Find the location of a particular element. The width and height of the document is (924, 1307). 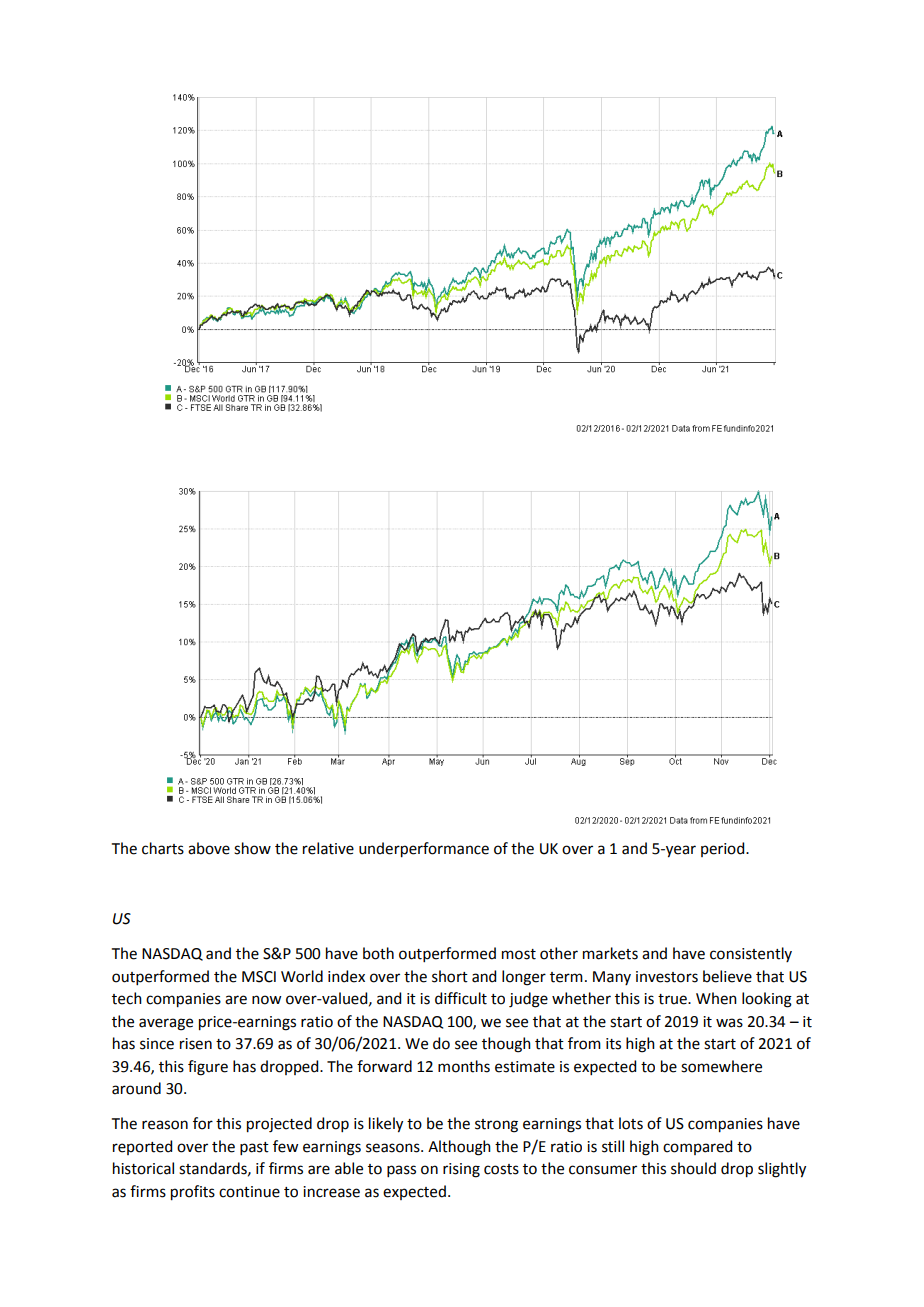

lots is located at coordinates (631, 1123).
